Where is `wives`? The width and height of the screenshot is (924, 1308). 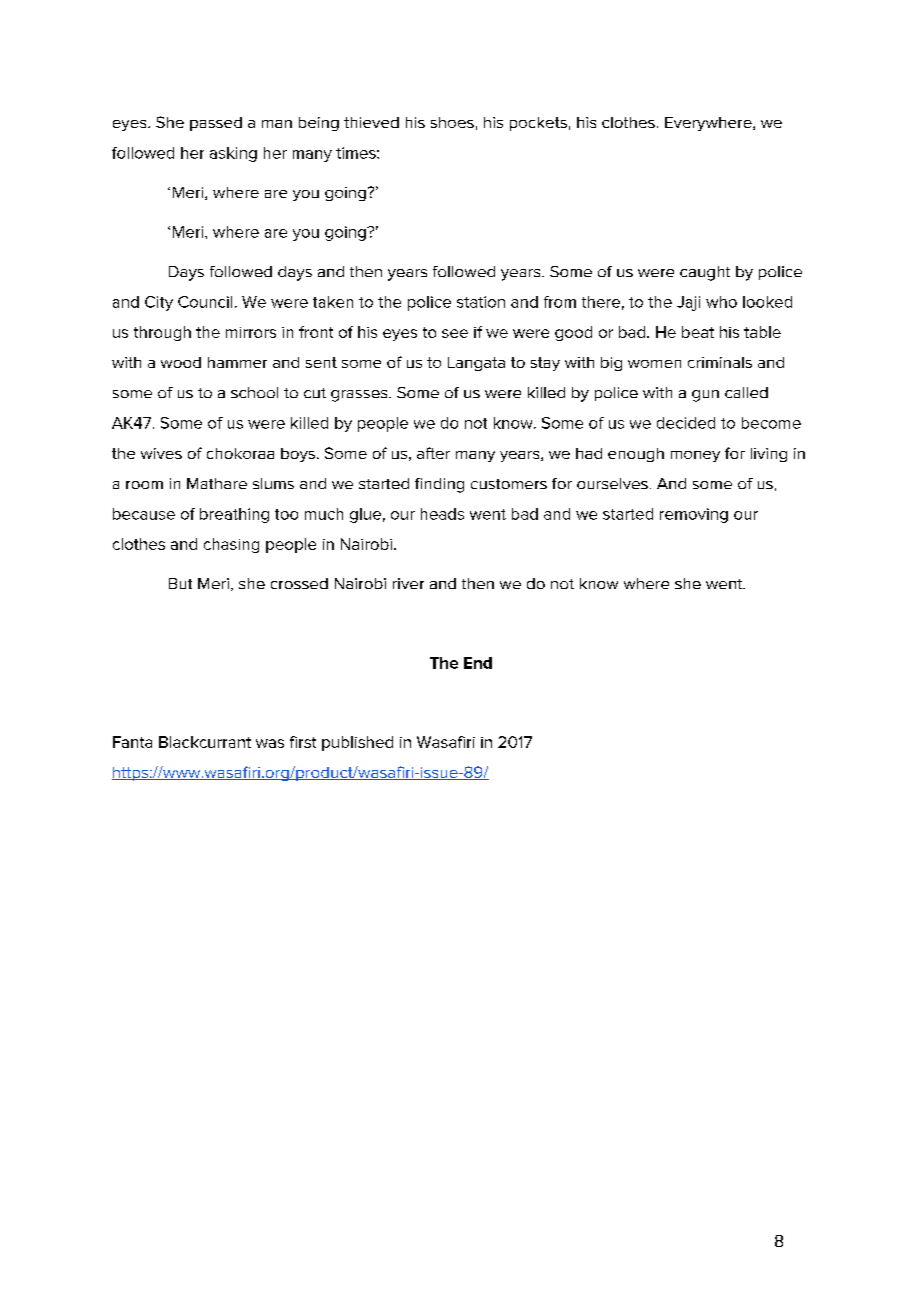 wives is located at coordinates (161, 453).
